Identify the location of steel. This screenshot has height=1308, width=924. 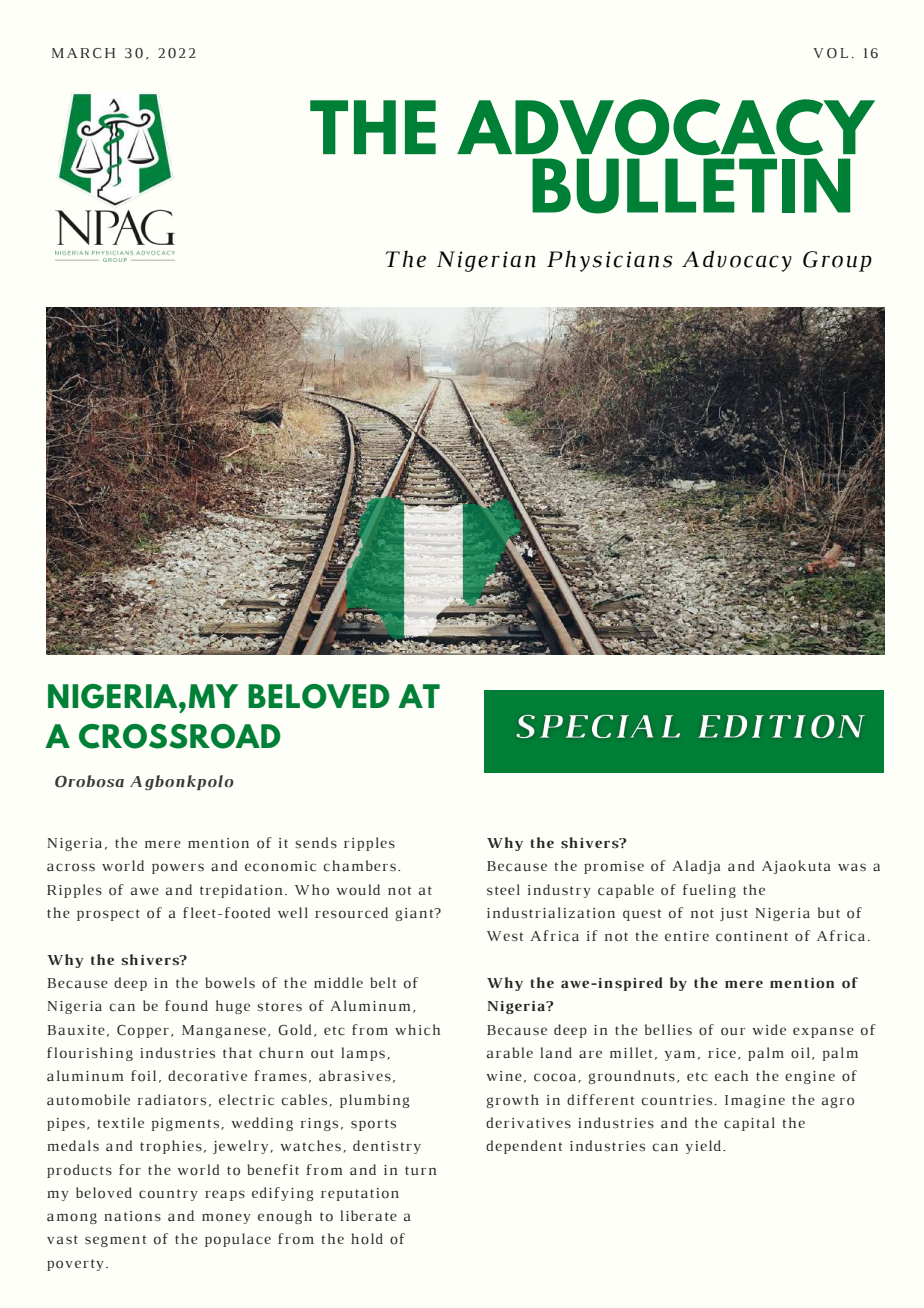
(503, 890).
